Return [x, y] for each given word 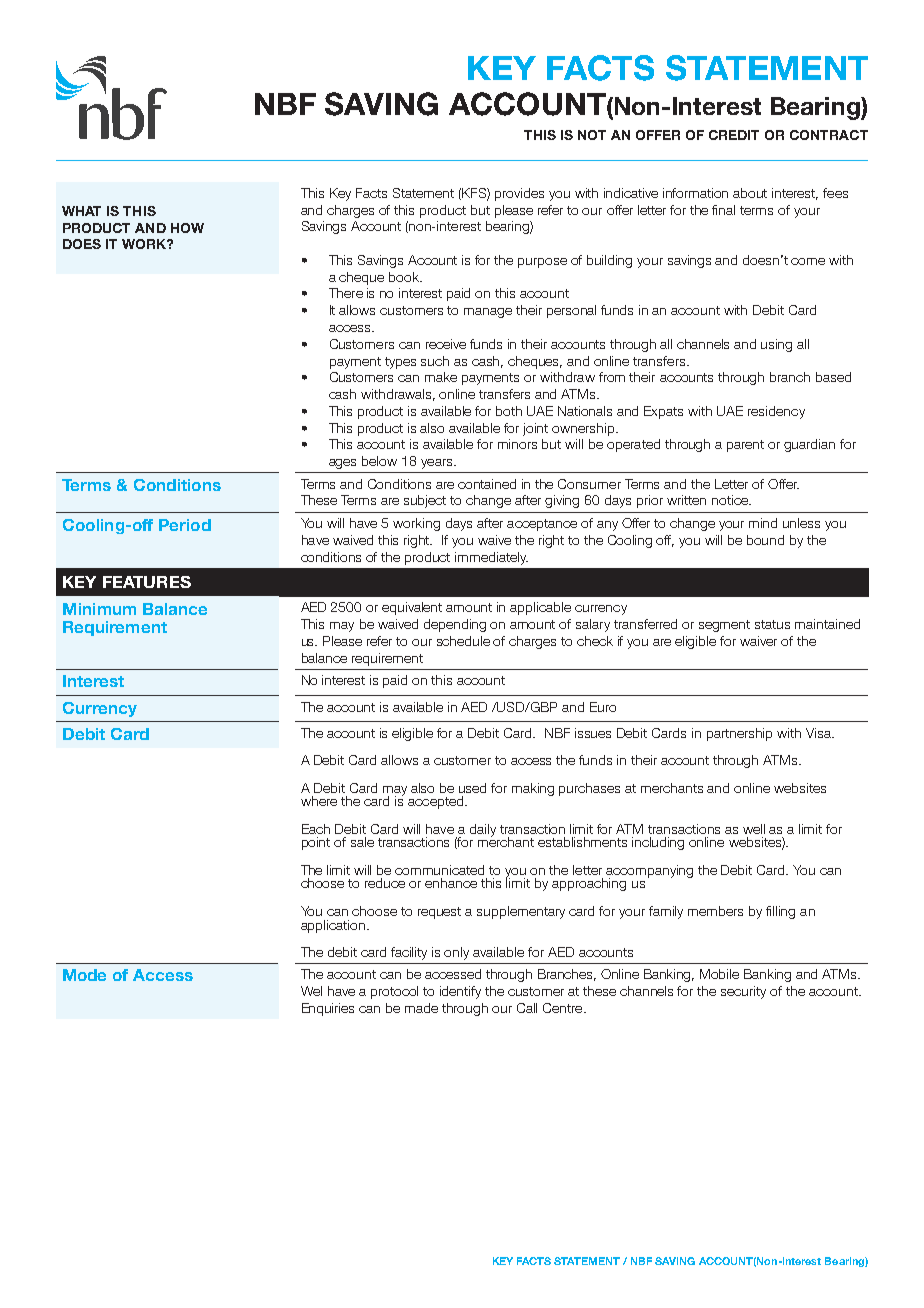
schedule [463, 641]
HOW [187, 228]
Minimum [99, 609]
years [438, 464]
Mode [84, 975]
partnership [739, 734]
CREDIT [734, 135]
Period [185, 525]
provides [519, 194]
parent [745, 446]
